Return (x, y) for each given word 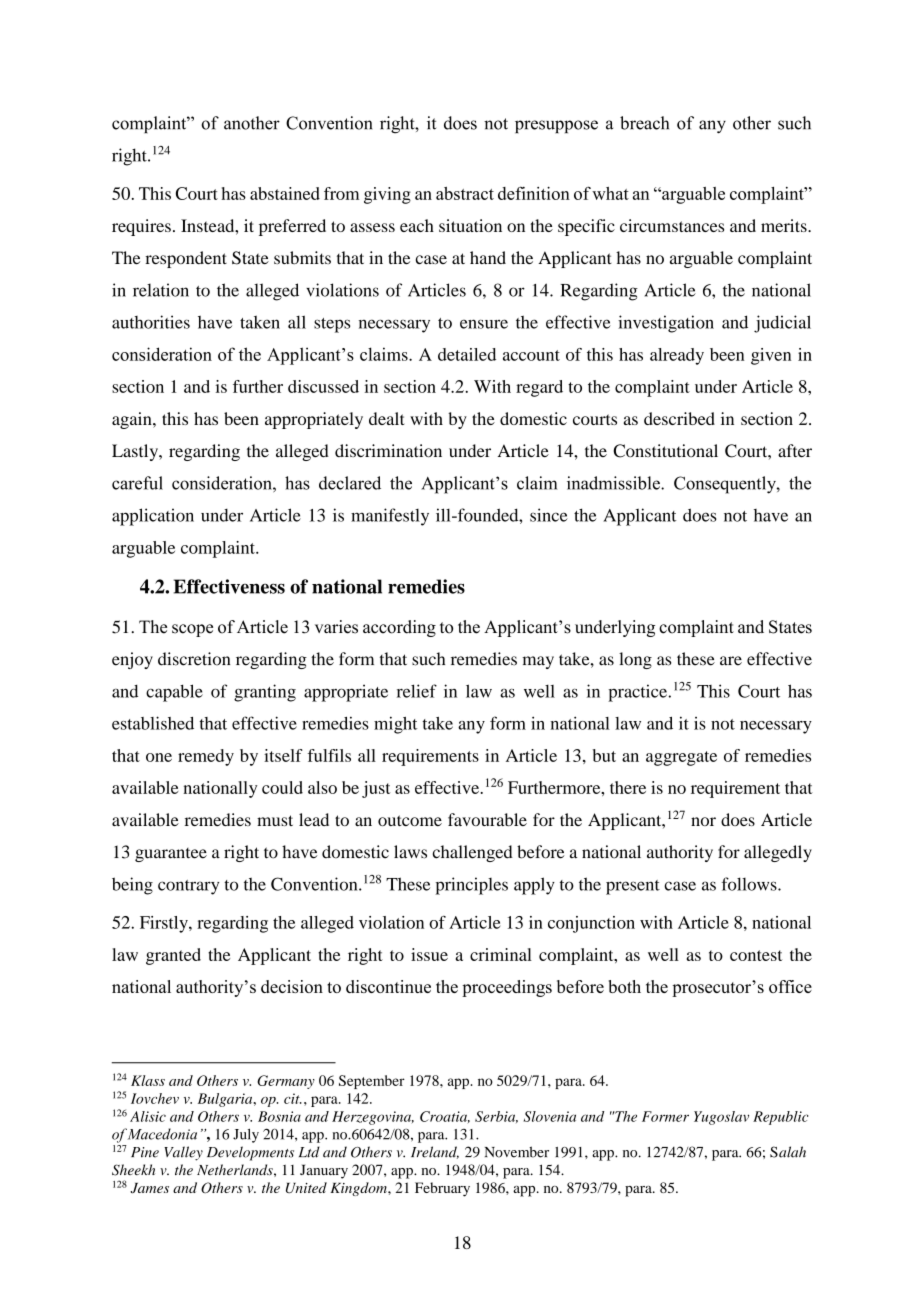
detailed (467, 354)
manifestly (390, 517)
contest (756, 955)
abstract (465, 193)
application (153, 517)
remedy (206, 757)
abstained (285, 193)
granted (173, 956)
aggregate (681, 758)
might (395, 725)
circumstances (672, 225)
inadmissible (614, 483)
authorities (151, 322)
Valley (183, 1153)
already (677, 356)
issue (429, 954)
